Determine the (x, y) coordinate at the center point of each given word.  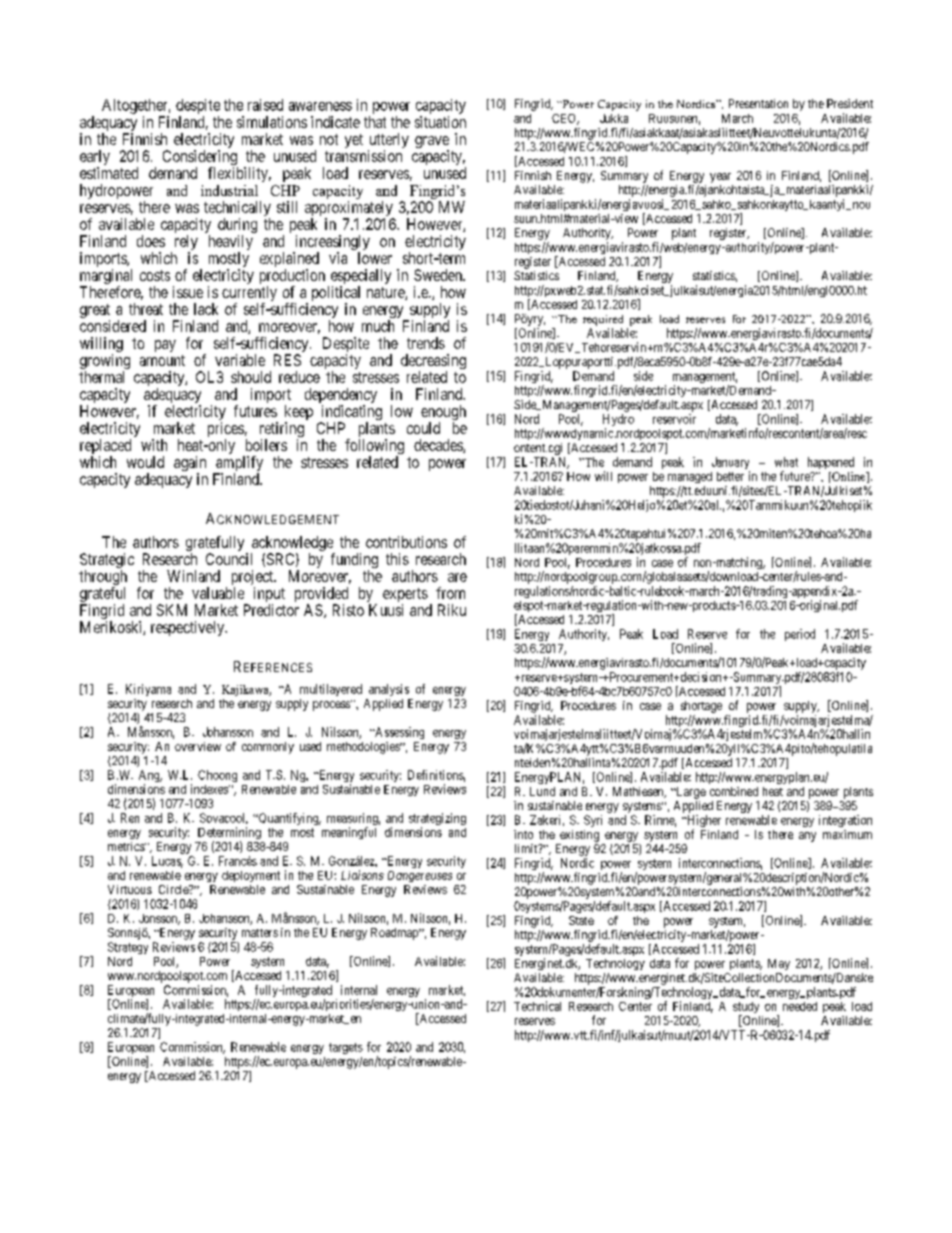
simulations (272, 122)
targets (346, 1048)
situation (440, 122)
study (746, 1009)
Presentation (758, 103)
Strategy (128, 948)
